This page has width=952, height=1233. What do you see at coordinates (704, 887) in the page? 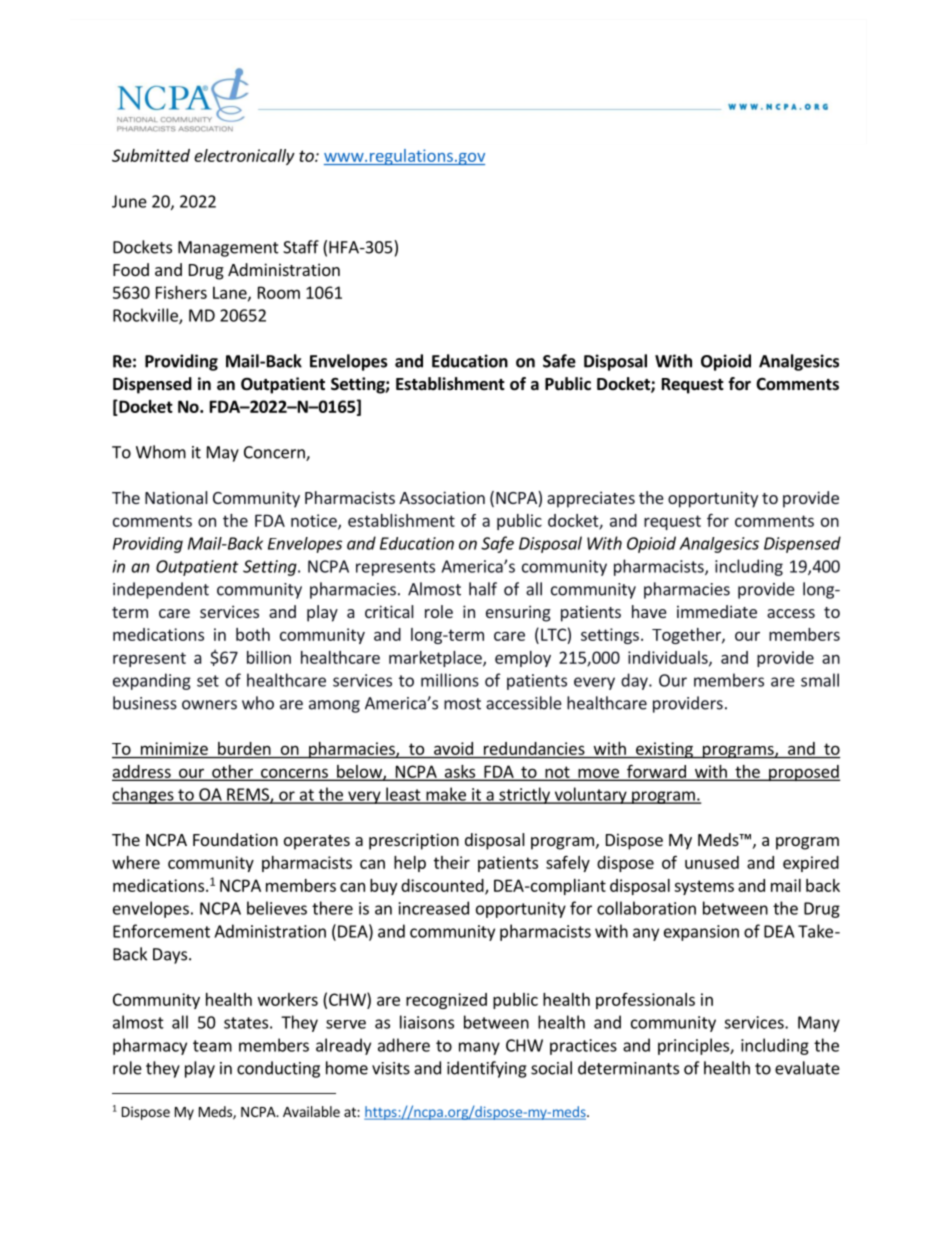
I see `systems` at bounding box center [704, 887].
